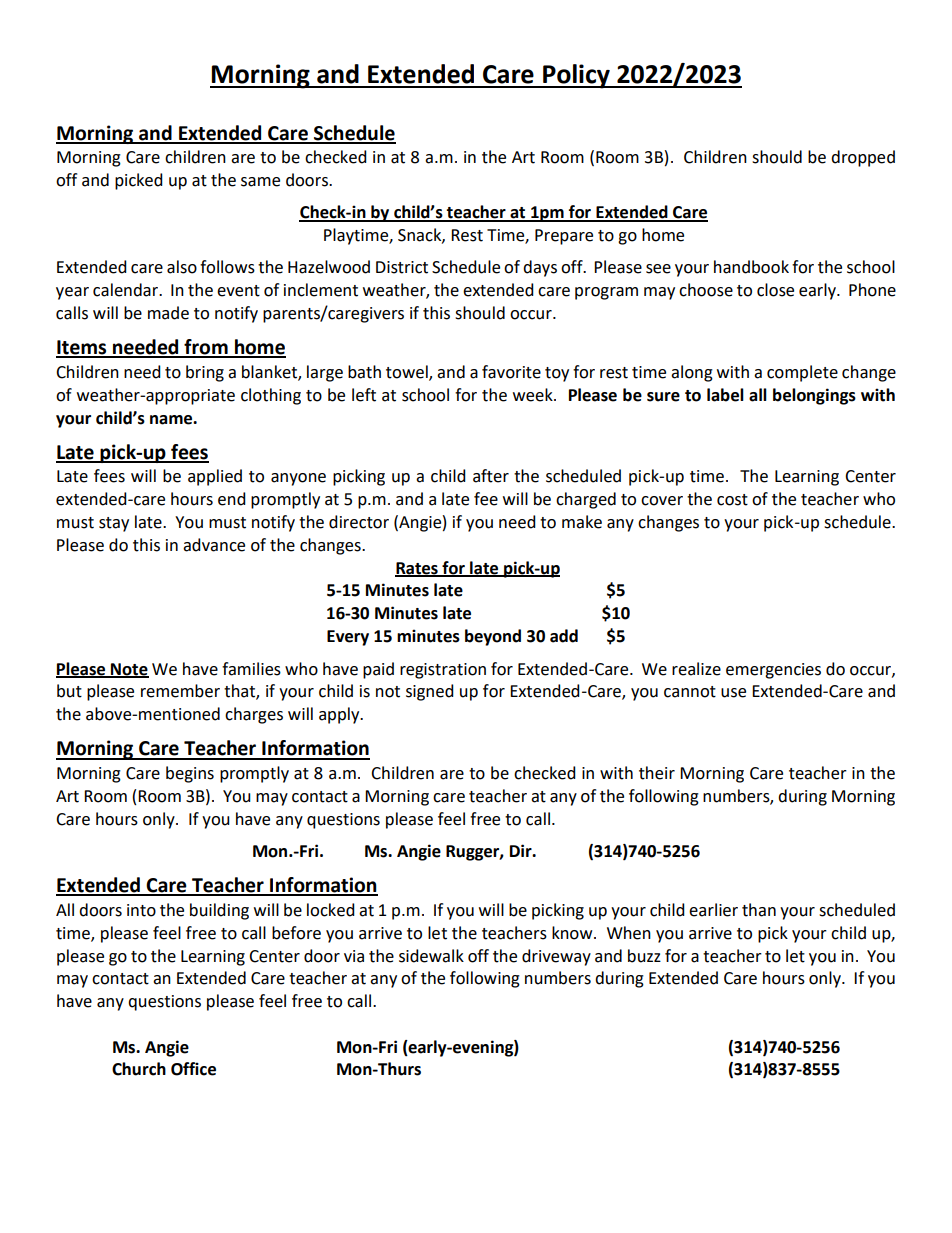 The height and width of the page is (1233, 952). I want to click on advance, so click(214, 545).
